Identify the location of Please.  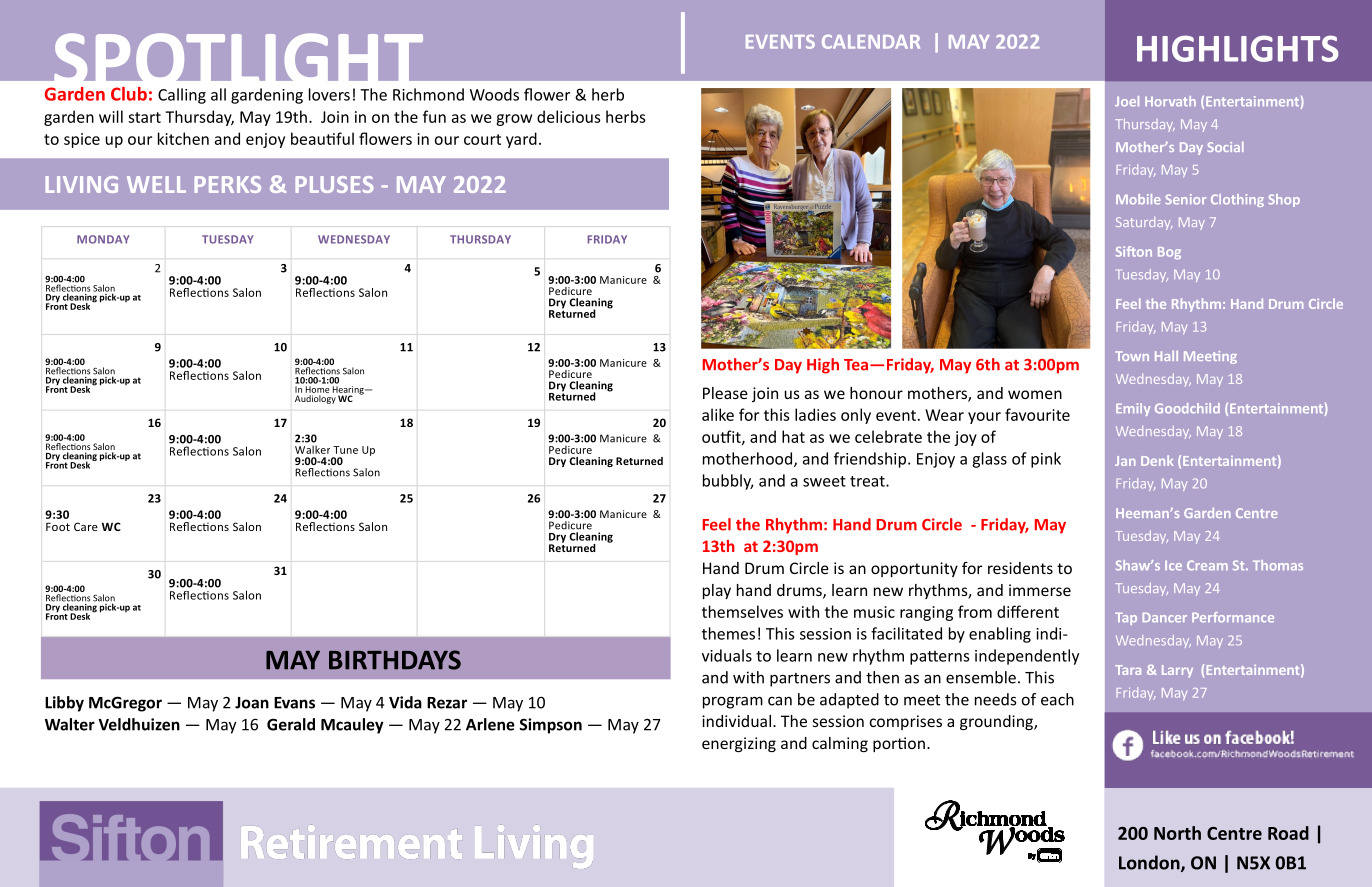
(725, 393).
